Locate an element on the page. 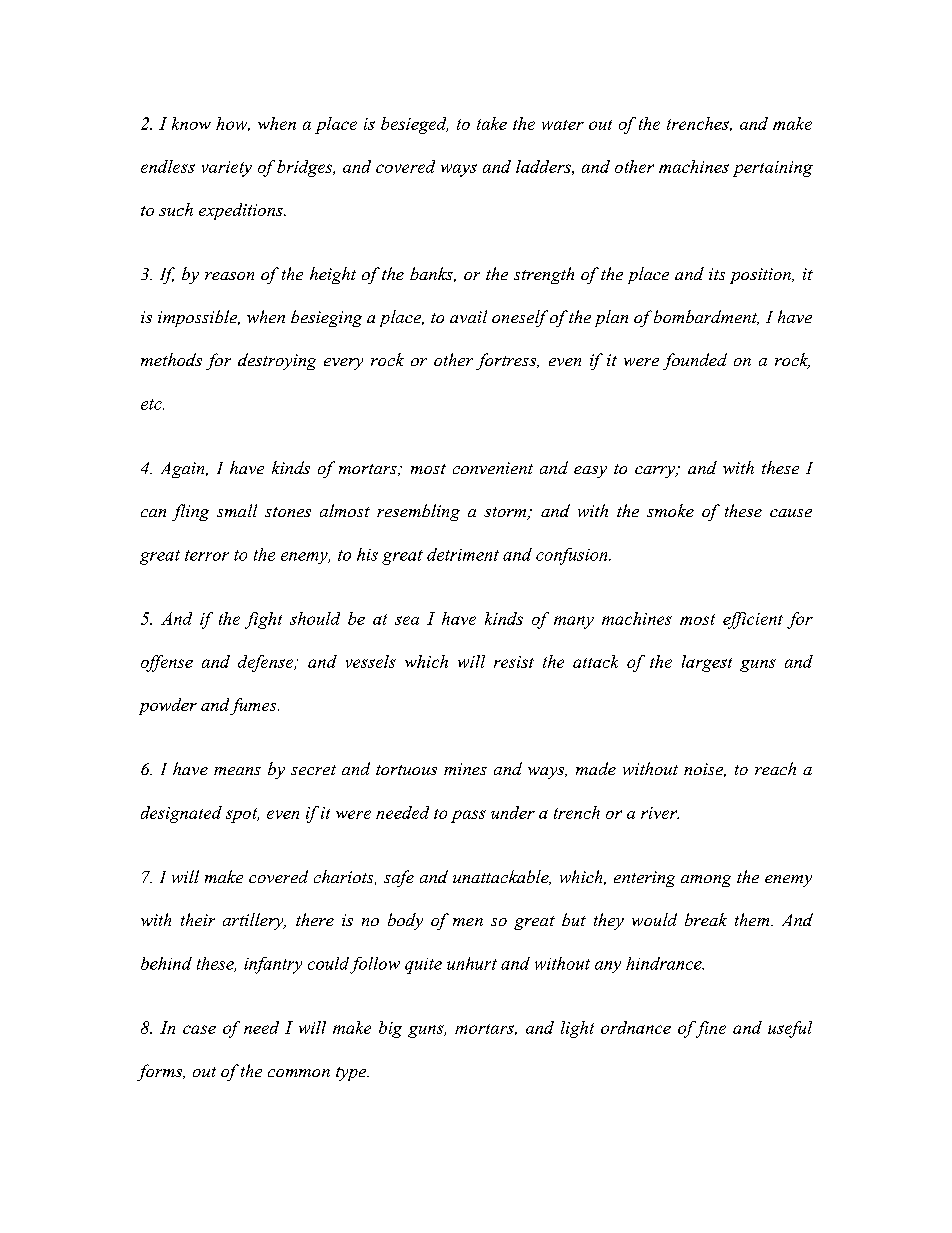  spot is located at coordinates (242, 815).
